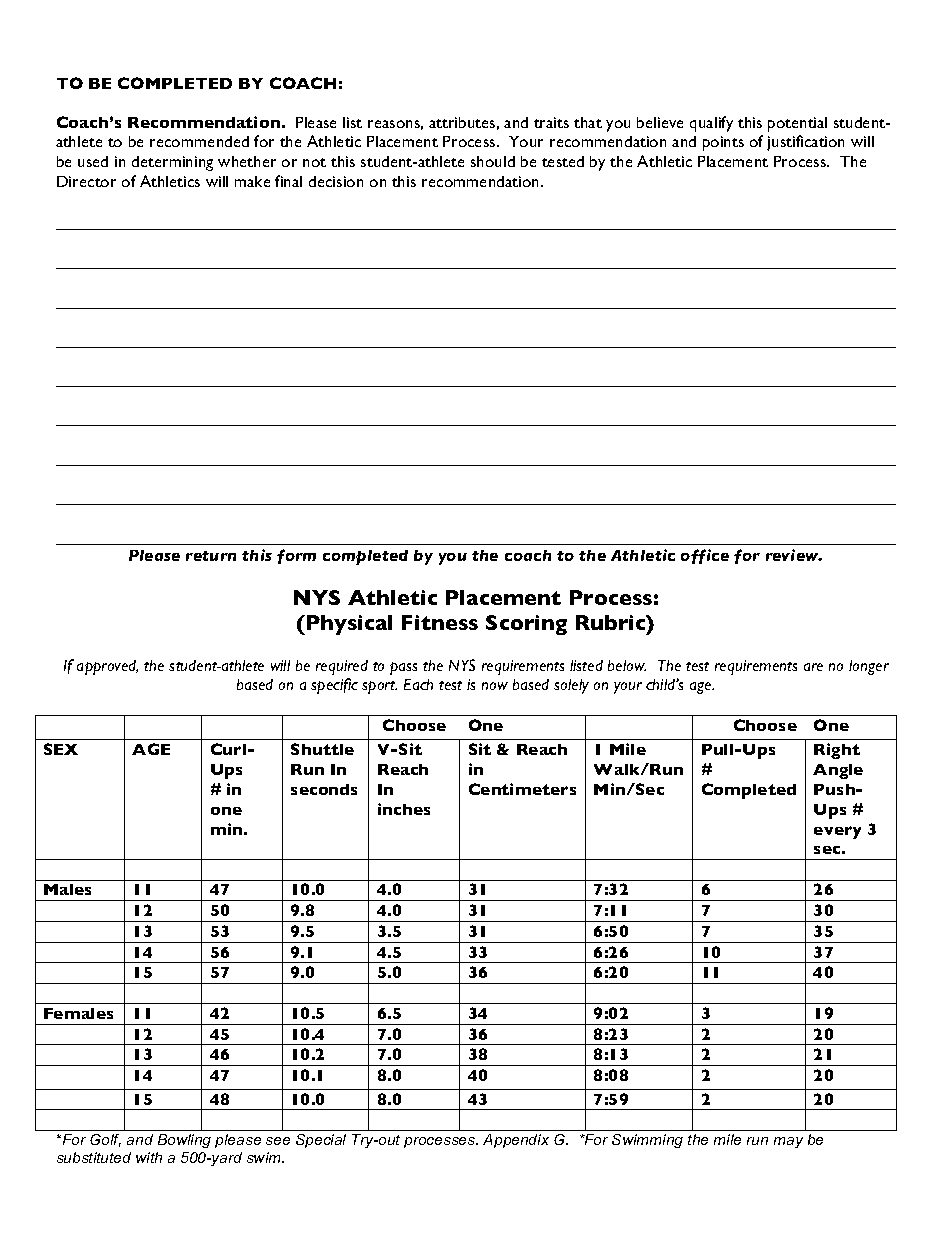  I want to click on form, so click(296, 556).
